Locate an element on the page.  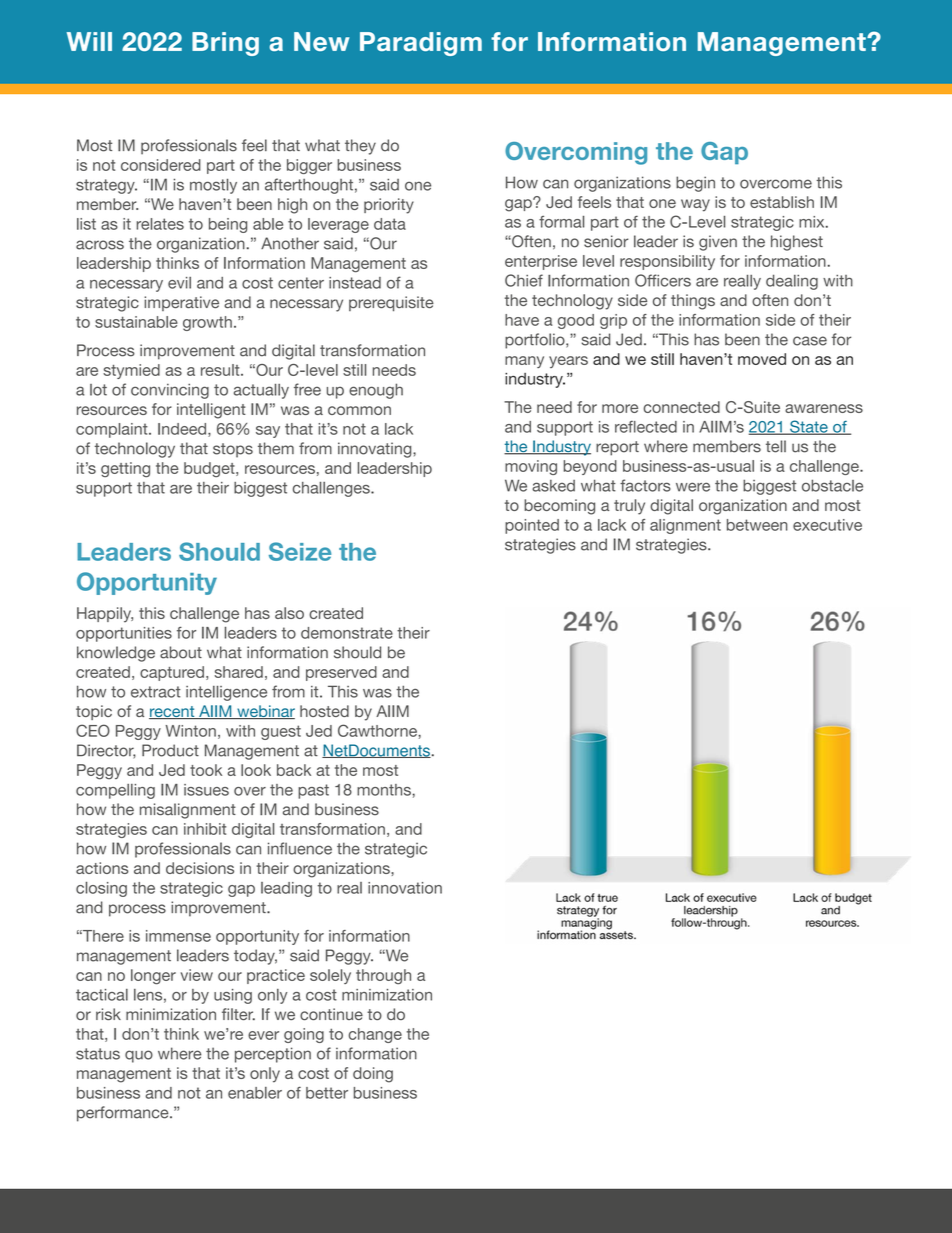
Paradigm is located at coordinates (421, 44).
